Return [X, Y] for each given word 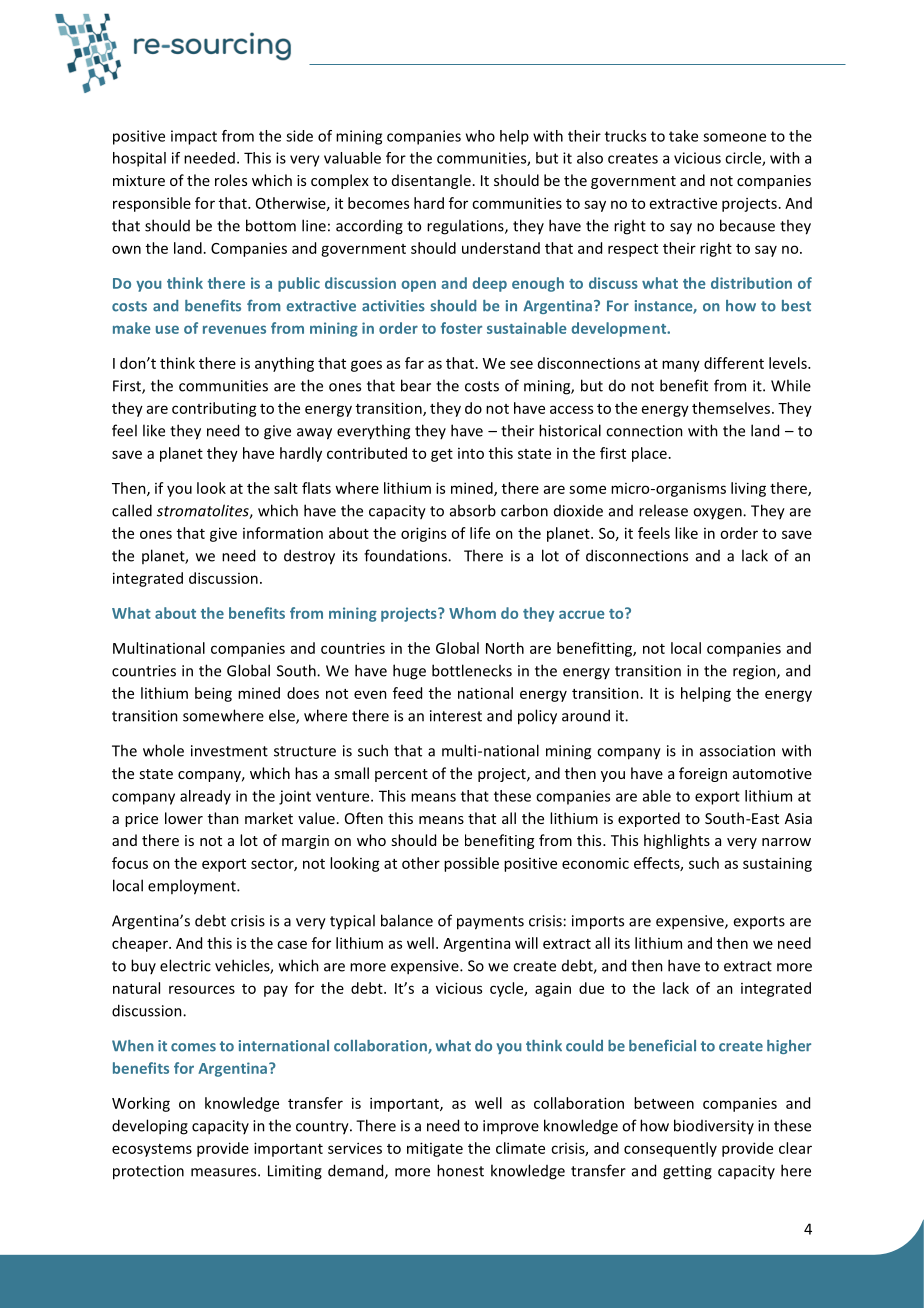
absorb [473, 510]
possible [471, 864]
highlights [677, 841]
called [132, 510]
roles [231, 180]
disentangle [431, 181]
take [683, 136]
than [223, 818]
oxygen [718, 514]
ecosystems [152, 1150]
